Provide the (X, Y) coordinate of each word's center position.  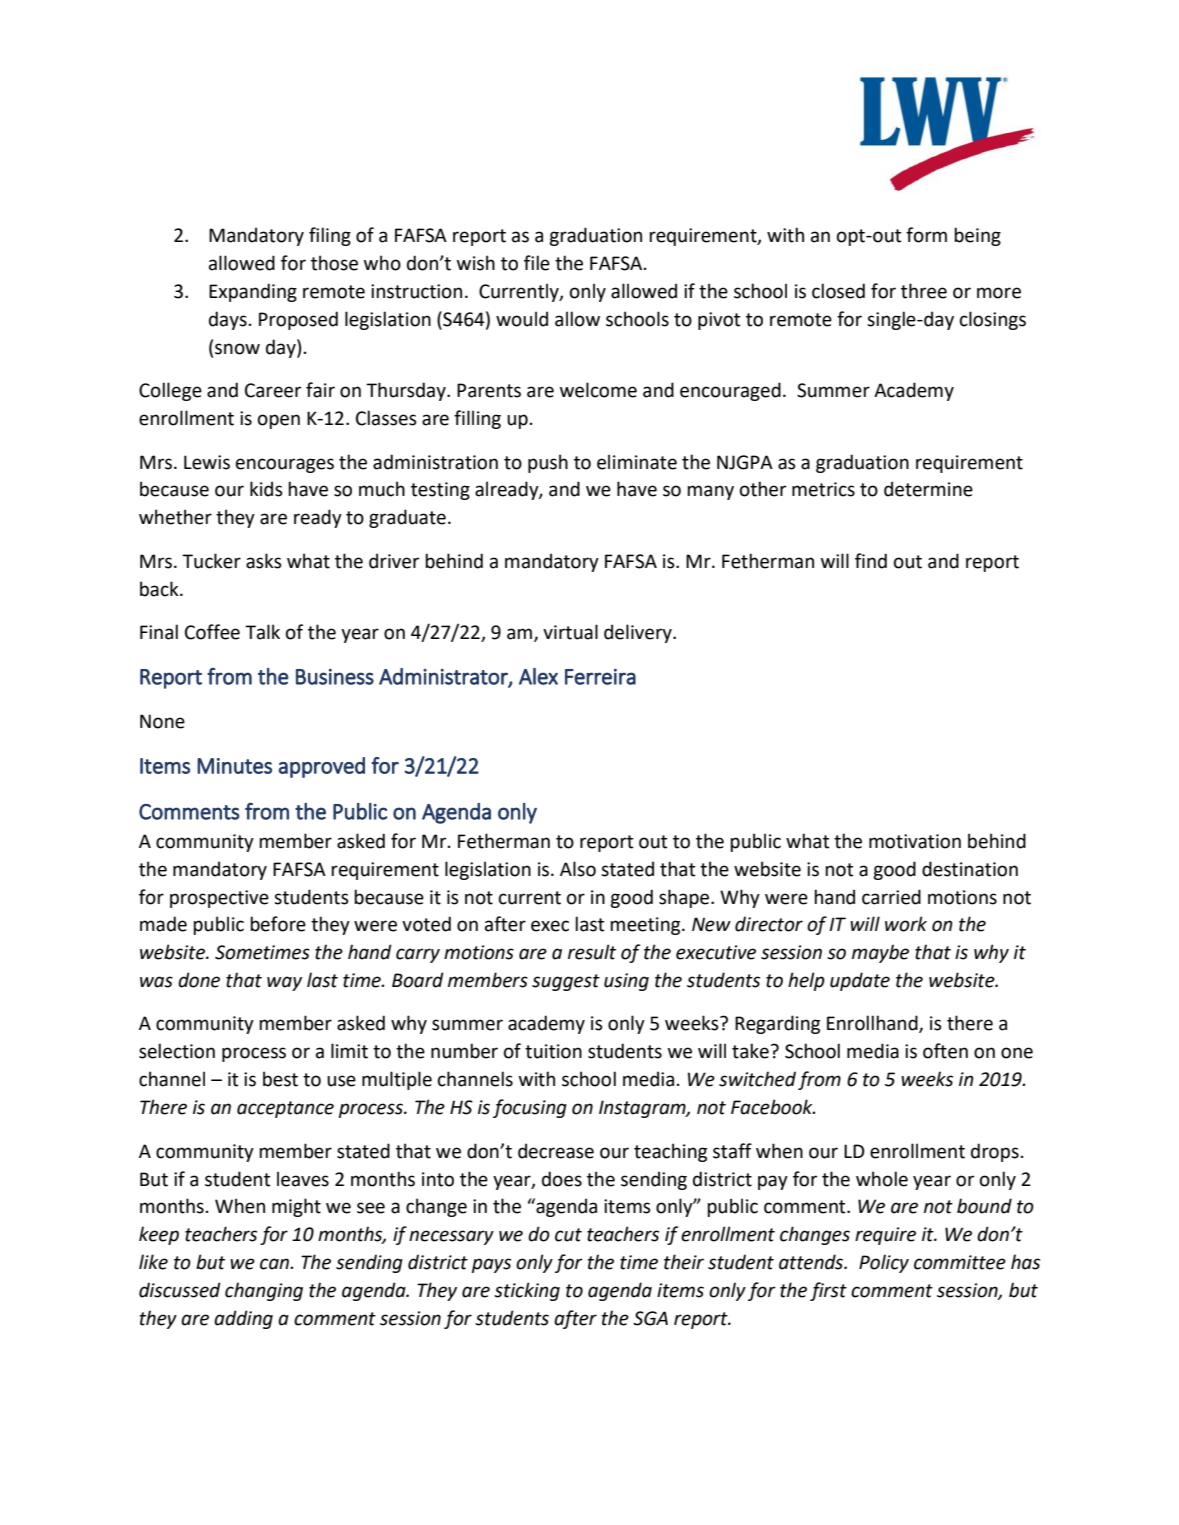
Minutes (234, 766)
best (280, 1079)
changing (264, 1291)
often (945, 1051)
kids (266, 489)
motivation (915, 841)
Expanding (253, 292)
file (537, 263)
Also (578, 869)
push (548, 463)
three (924, 291)
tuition (553, 1051)
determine (928, 489)
